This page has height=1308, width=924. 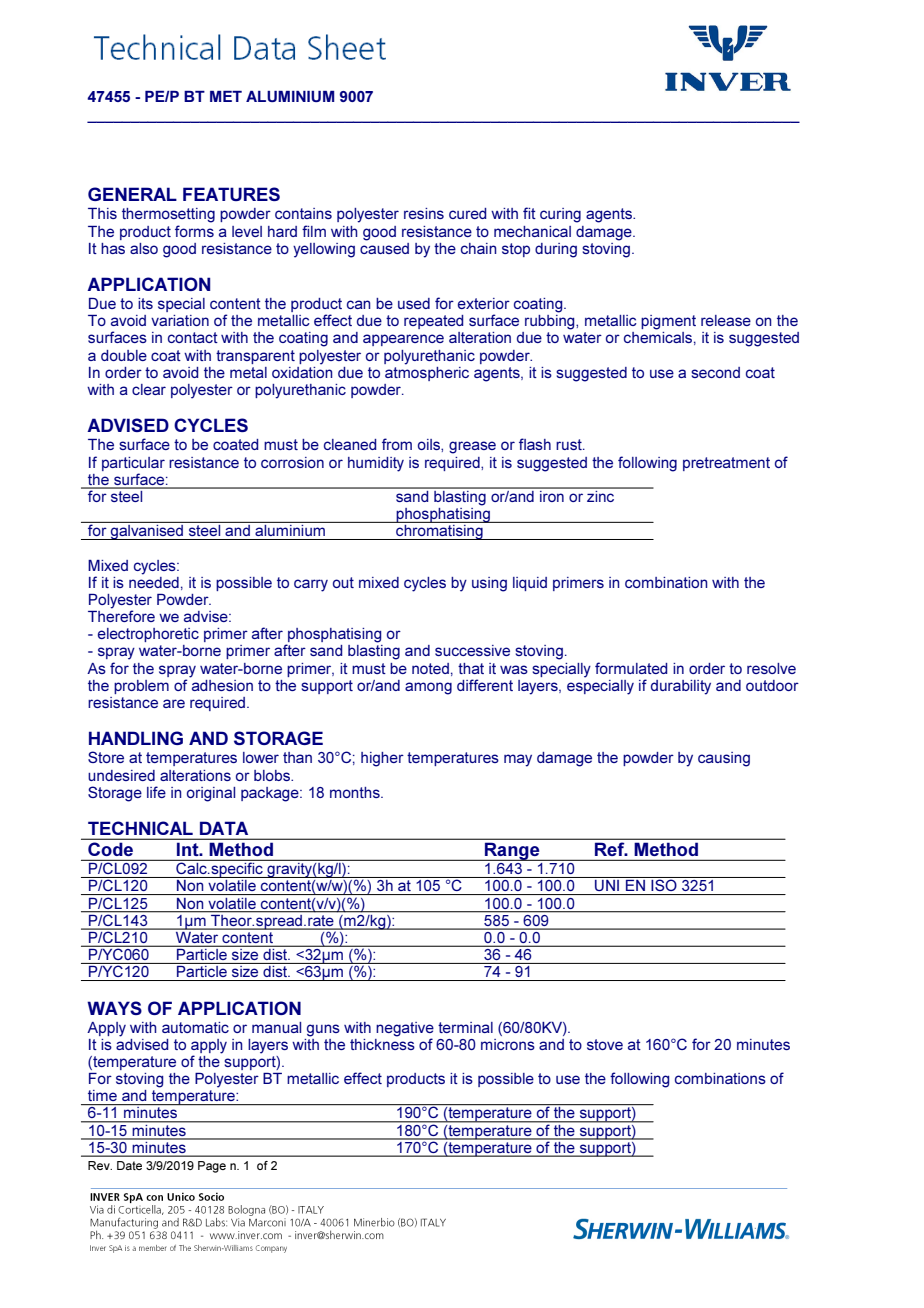 I want to click on TECHNICAL, so click(x=140, y=828).
